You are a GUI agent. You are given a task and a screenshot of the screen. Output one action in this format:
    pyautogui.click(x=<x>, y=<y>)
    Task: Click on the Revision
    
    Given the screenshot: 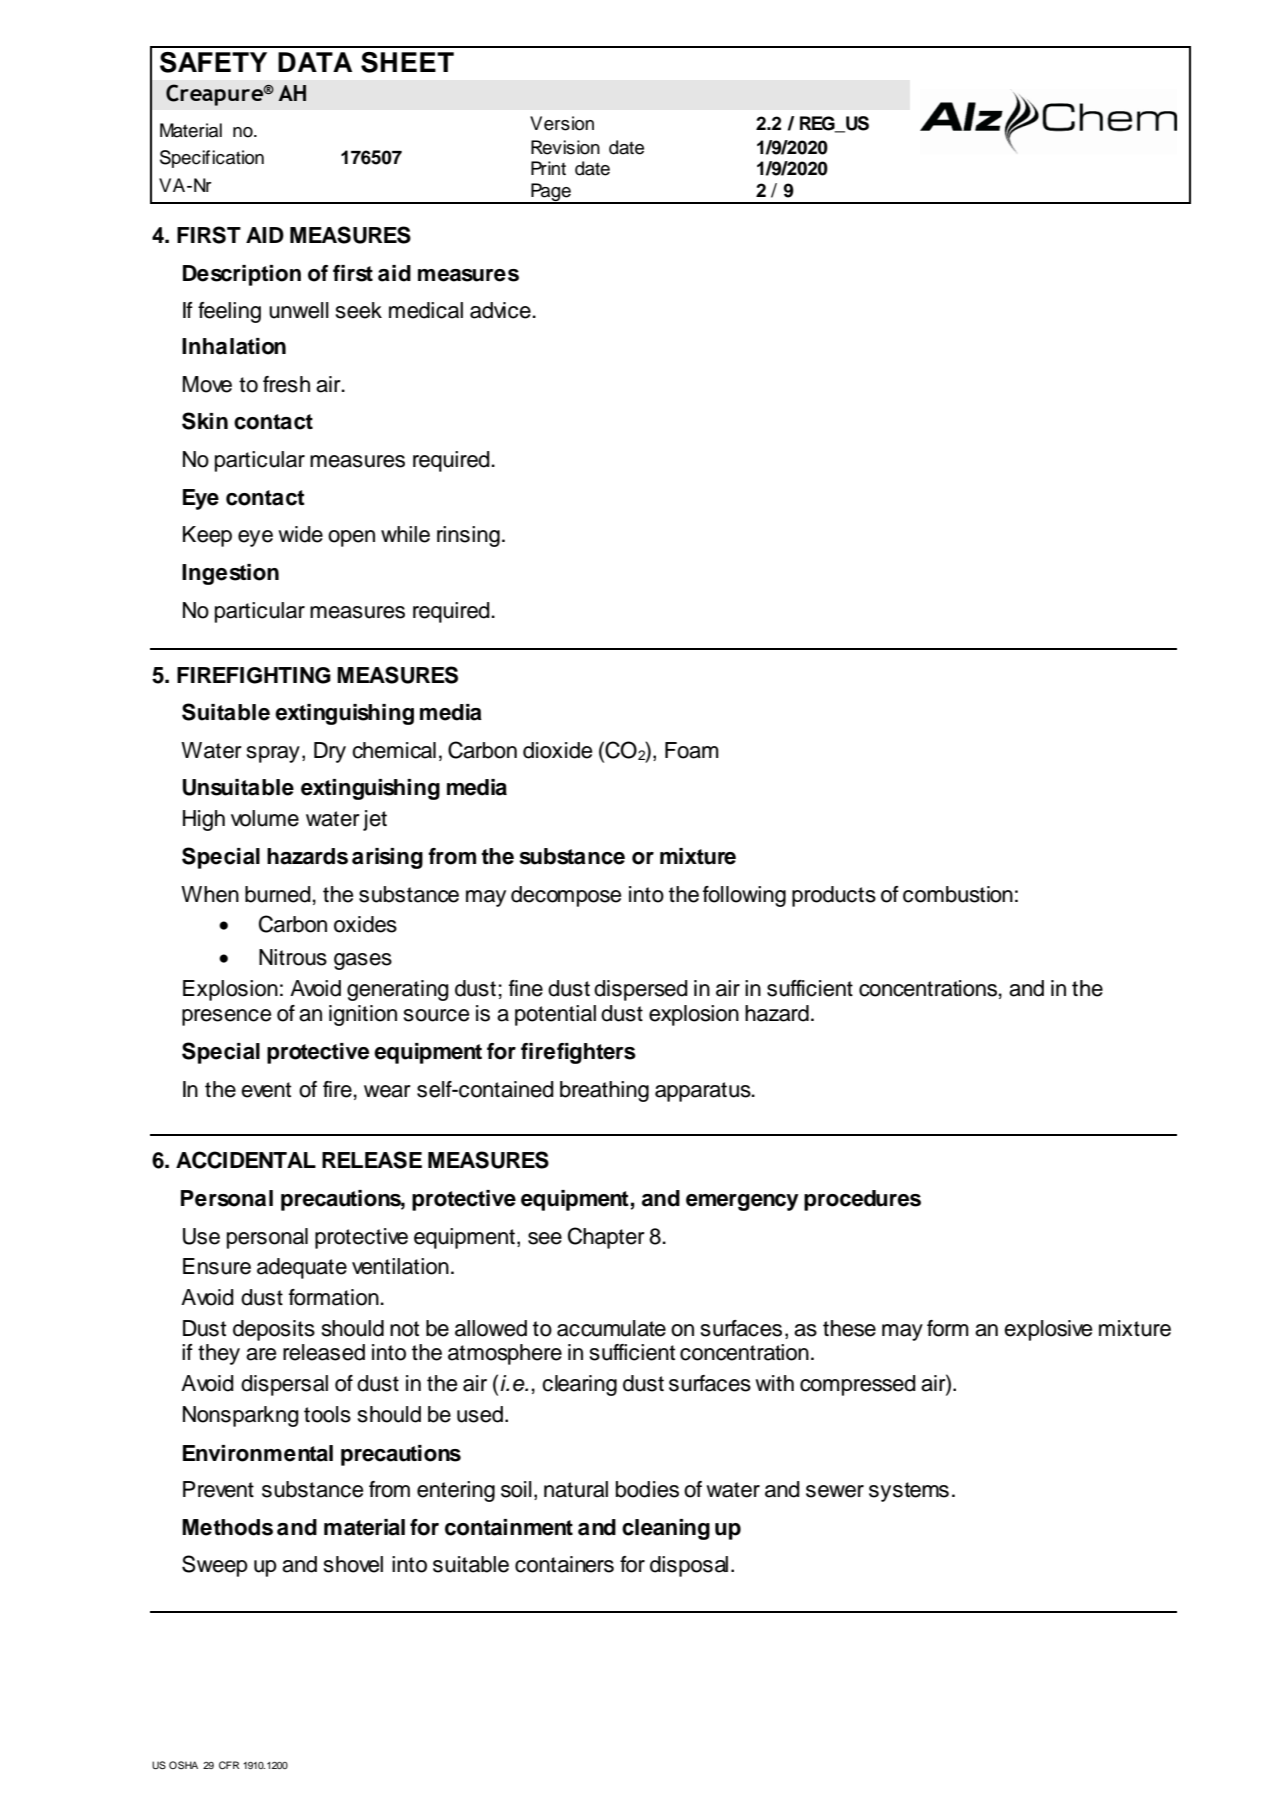 What is the action you would take?
    pyautogui.click(x=565, y=147)
